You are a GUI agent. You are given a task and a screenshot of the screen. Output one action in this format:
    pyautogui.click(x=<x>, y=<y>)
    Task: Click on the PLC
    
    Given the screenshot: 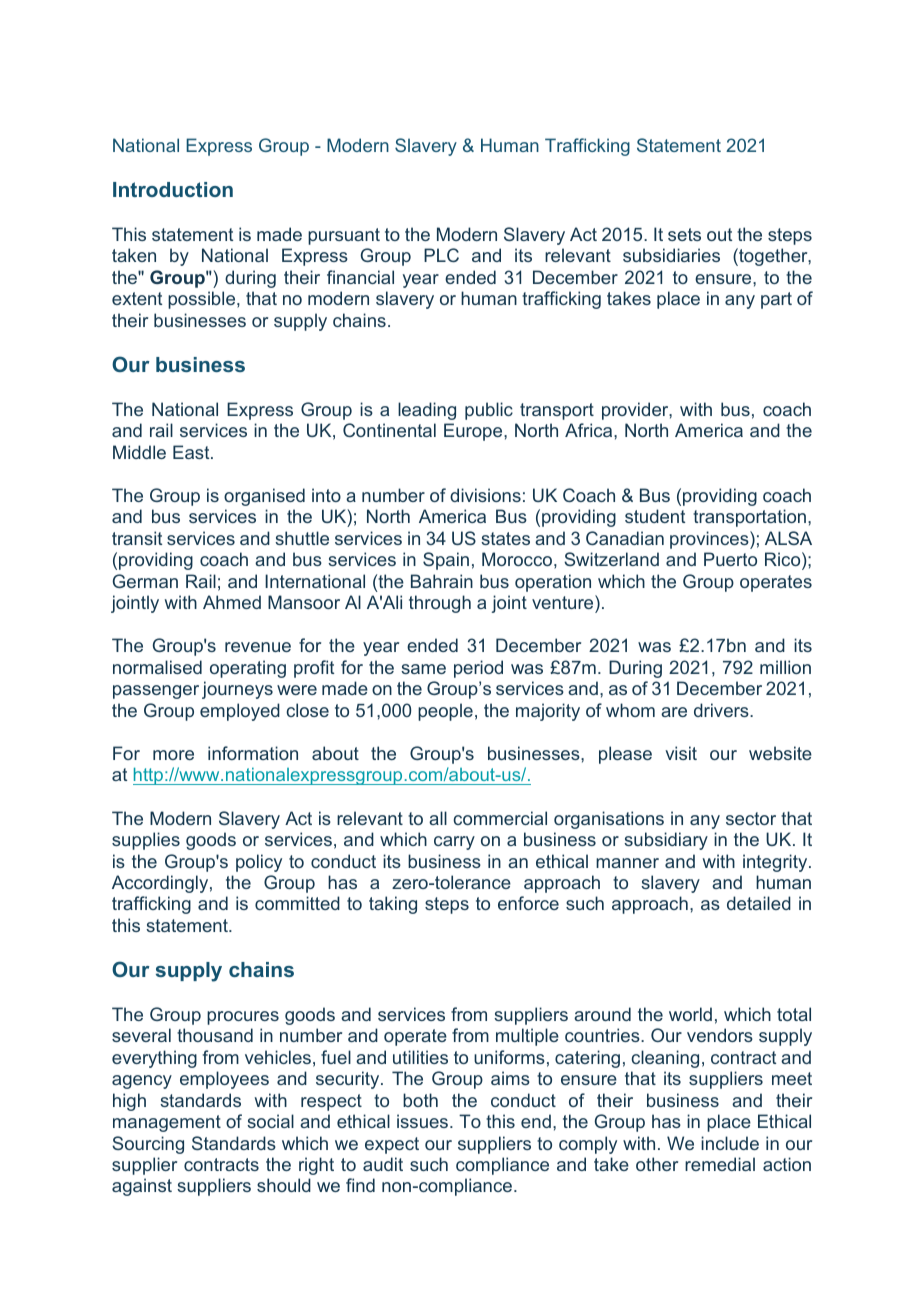 What is the action you would take?
    pyautogui.click(x=441, y=255)
